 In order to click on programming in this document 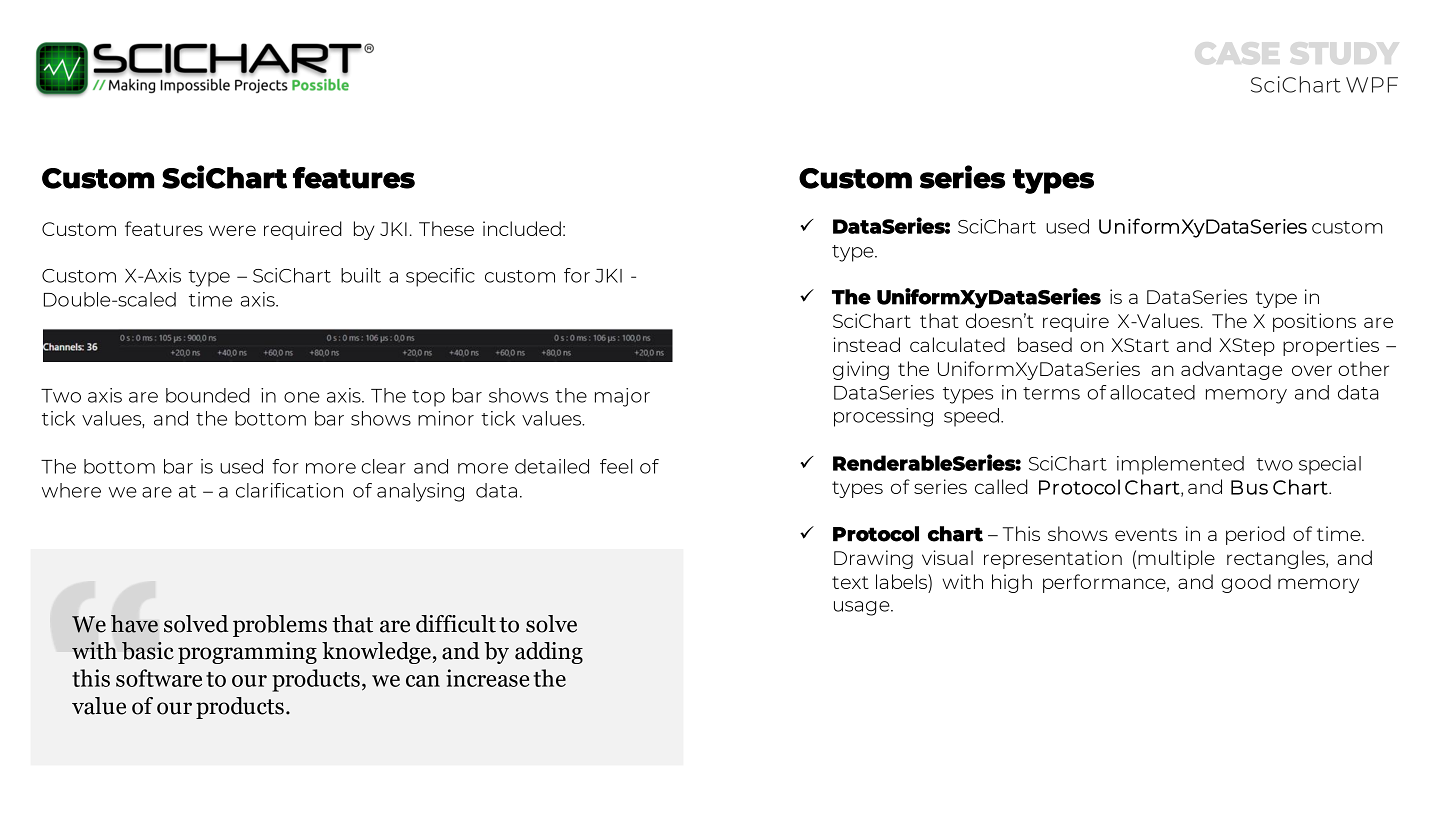, I will do `click(247, 653)`.
